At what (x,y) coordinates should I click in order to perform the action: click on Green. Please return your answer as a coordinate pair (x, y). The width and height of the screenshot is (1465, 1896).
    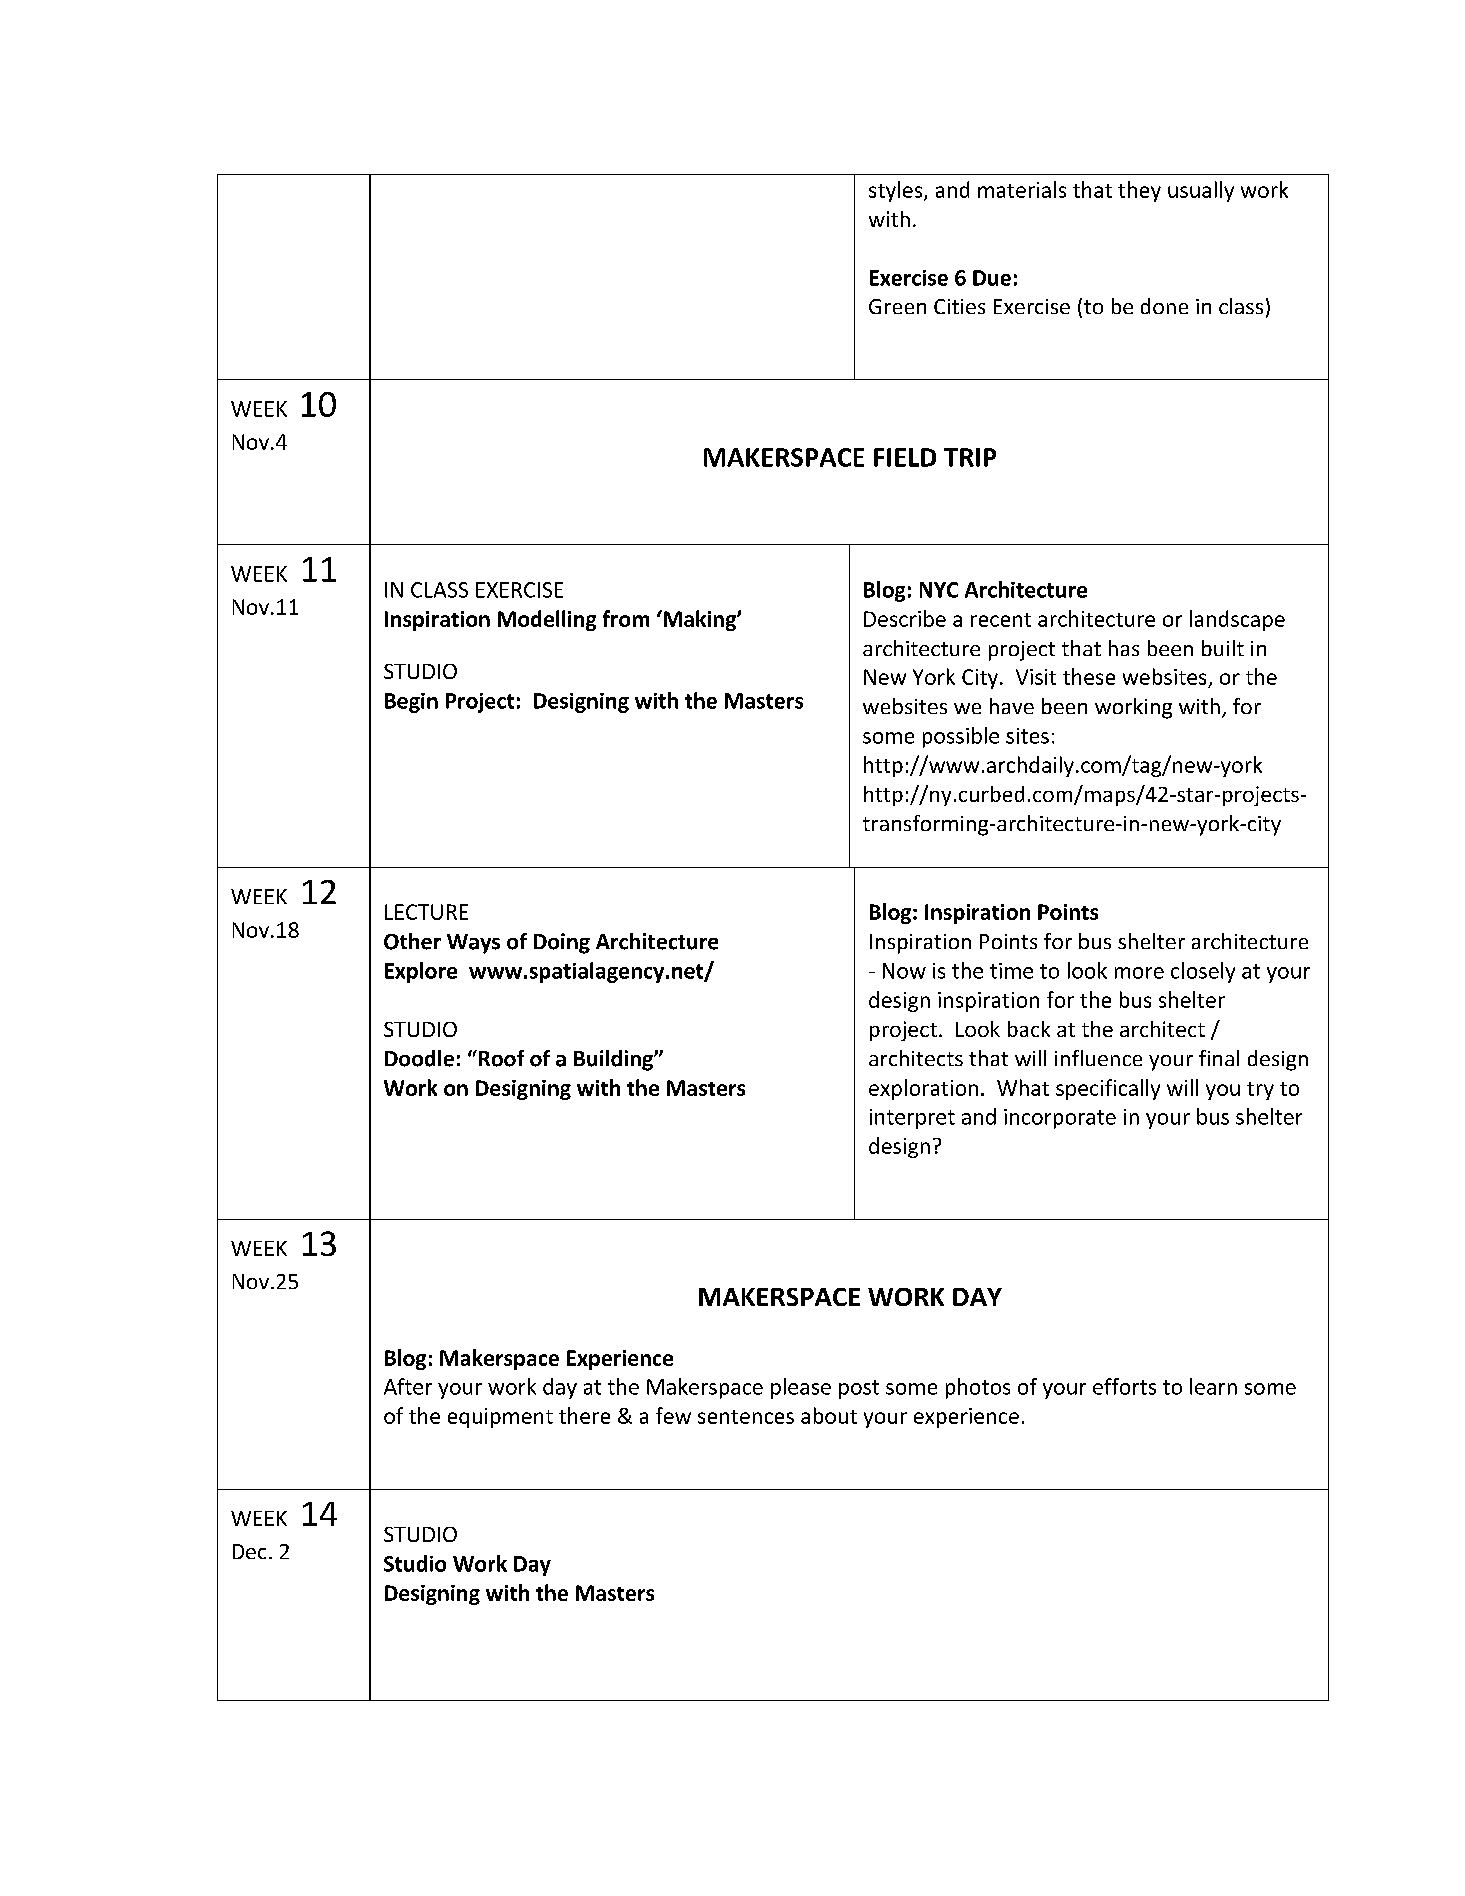
    Looking at the image, I should click on (897, 306).
